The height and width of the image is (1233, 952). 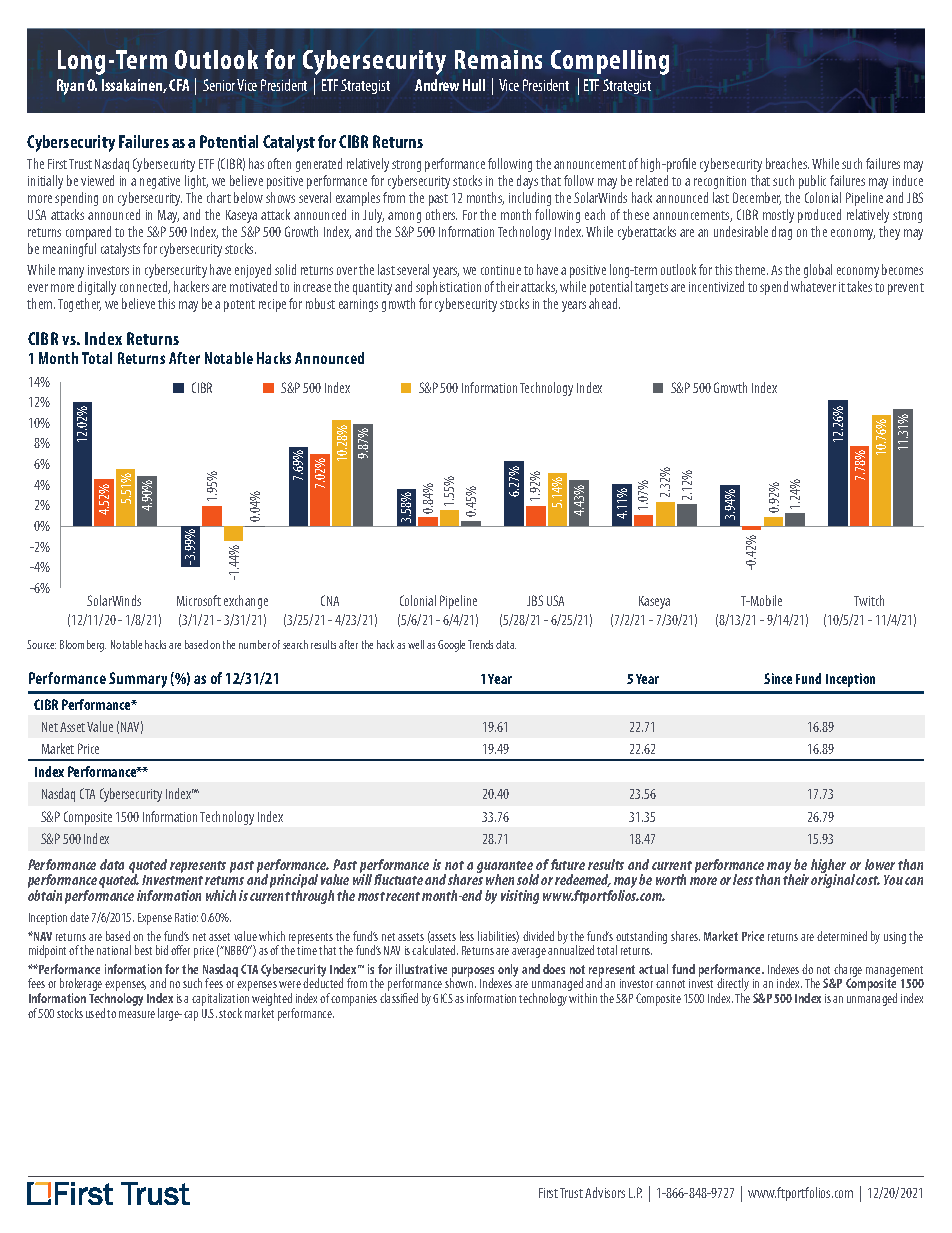 What do you see at coordinates (448, 288) in the image?
I see `sophistication` at bounding box center [448, 288].
